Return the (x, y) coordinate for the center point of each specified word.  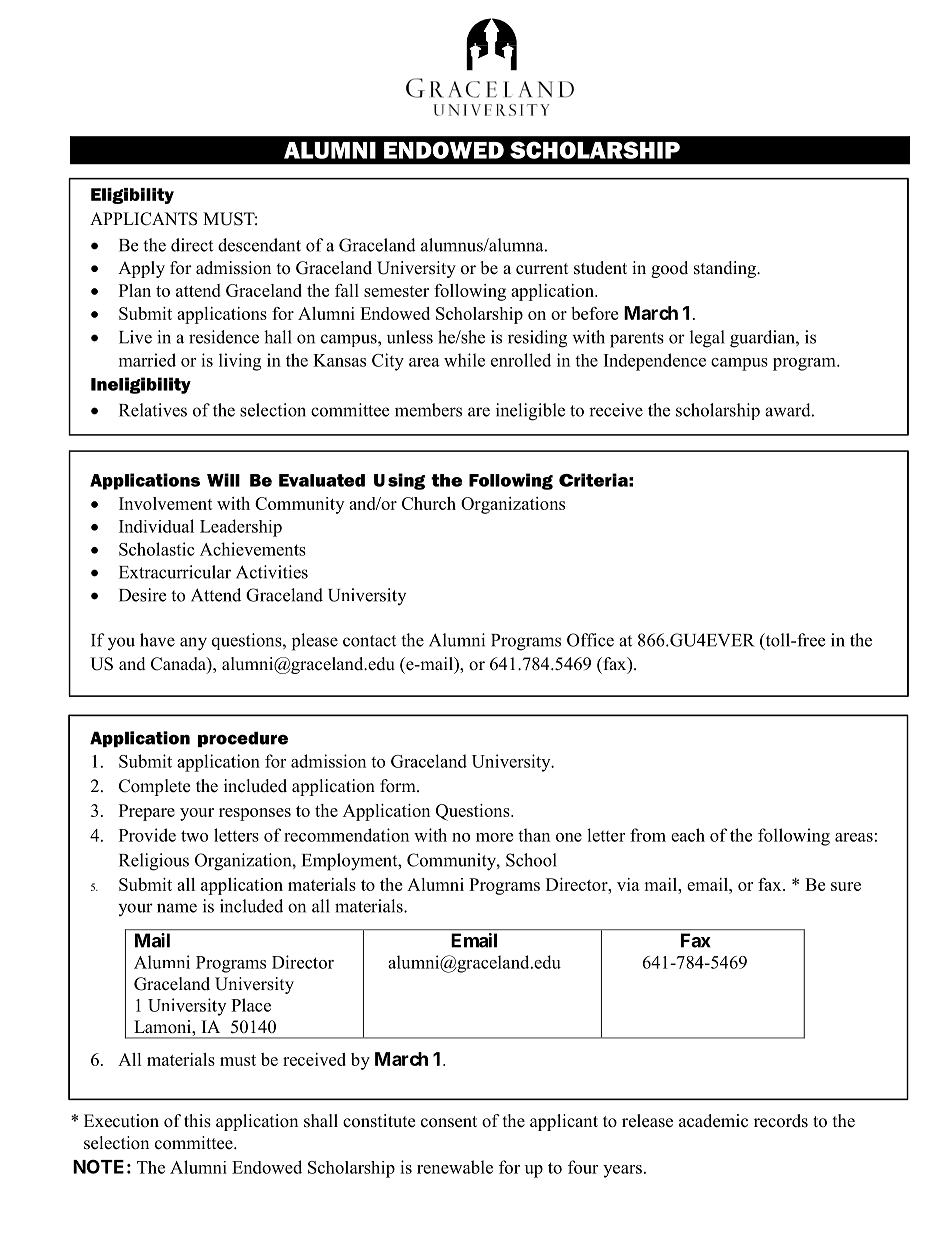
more (494, 837)
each (688, 835)
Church (429, 503)
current (542, 269)
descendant (259, 245)
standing (726, 269)
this (197, 1121)
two (194, 836)
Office (590, 640)
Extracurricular (175, 572)
